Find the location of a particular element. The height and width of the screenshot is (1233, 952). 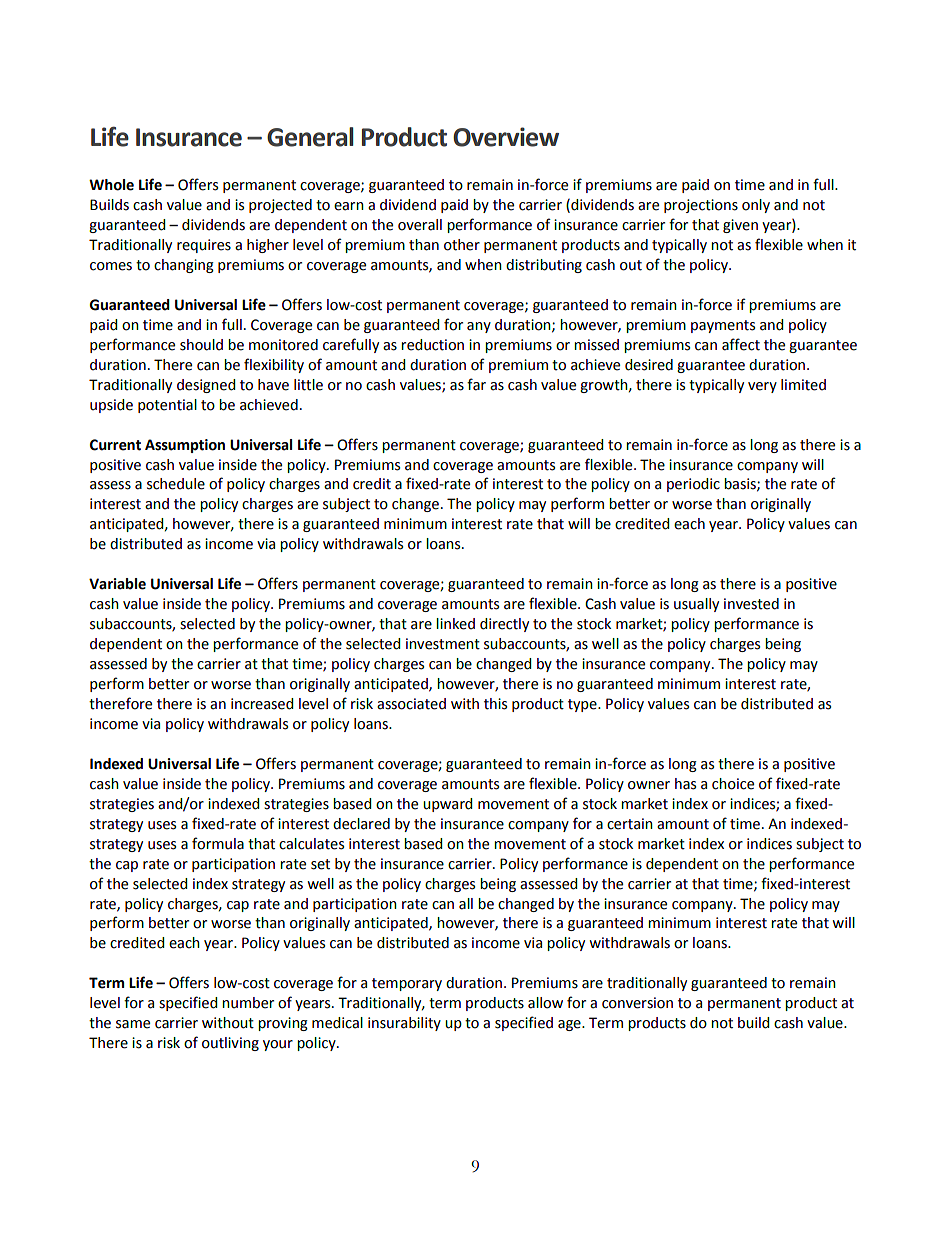

Variable is located at coordinates (117, 584).
